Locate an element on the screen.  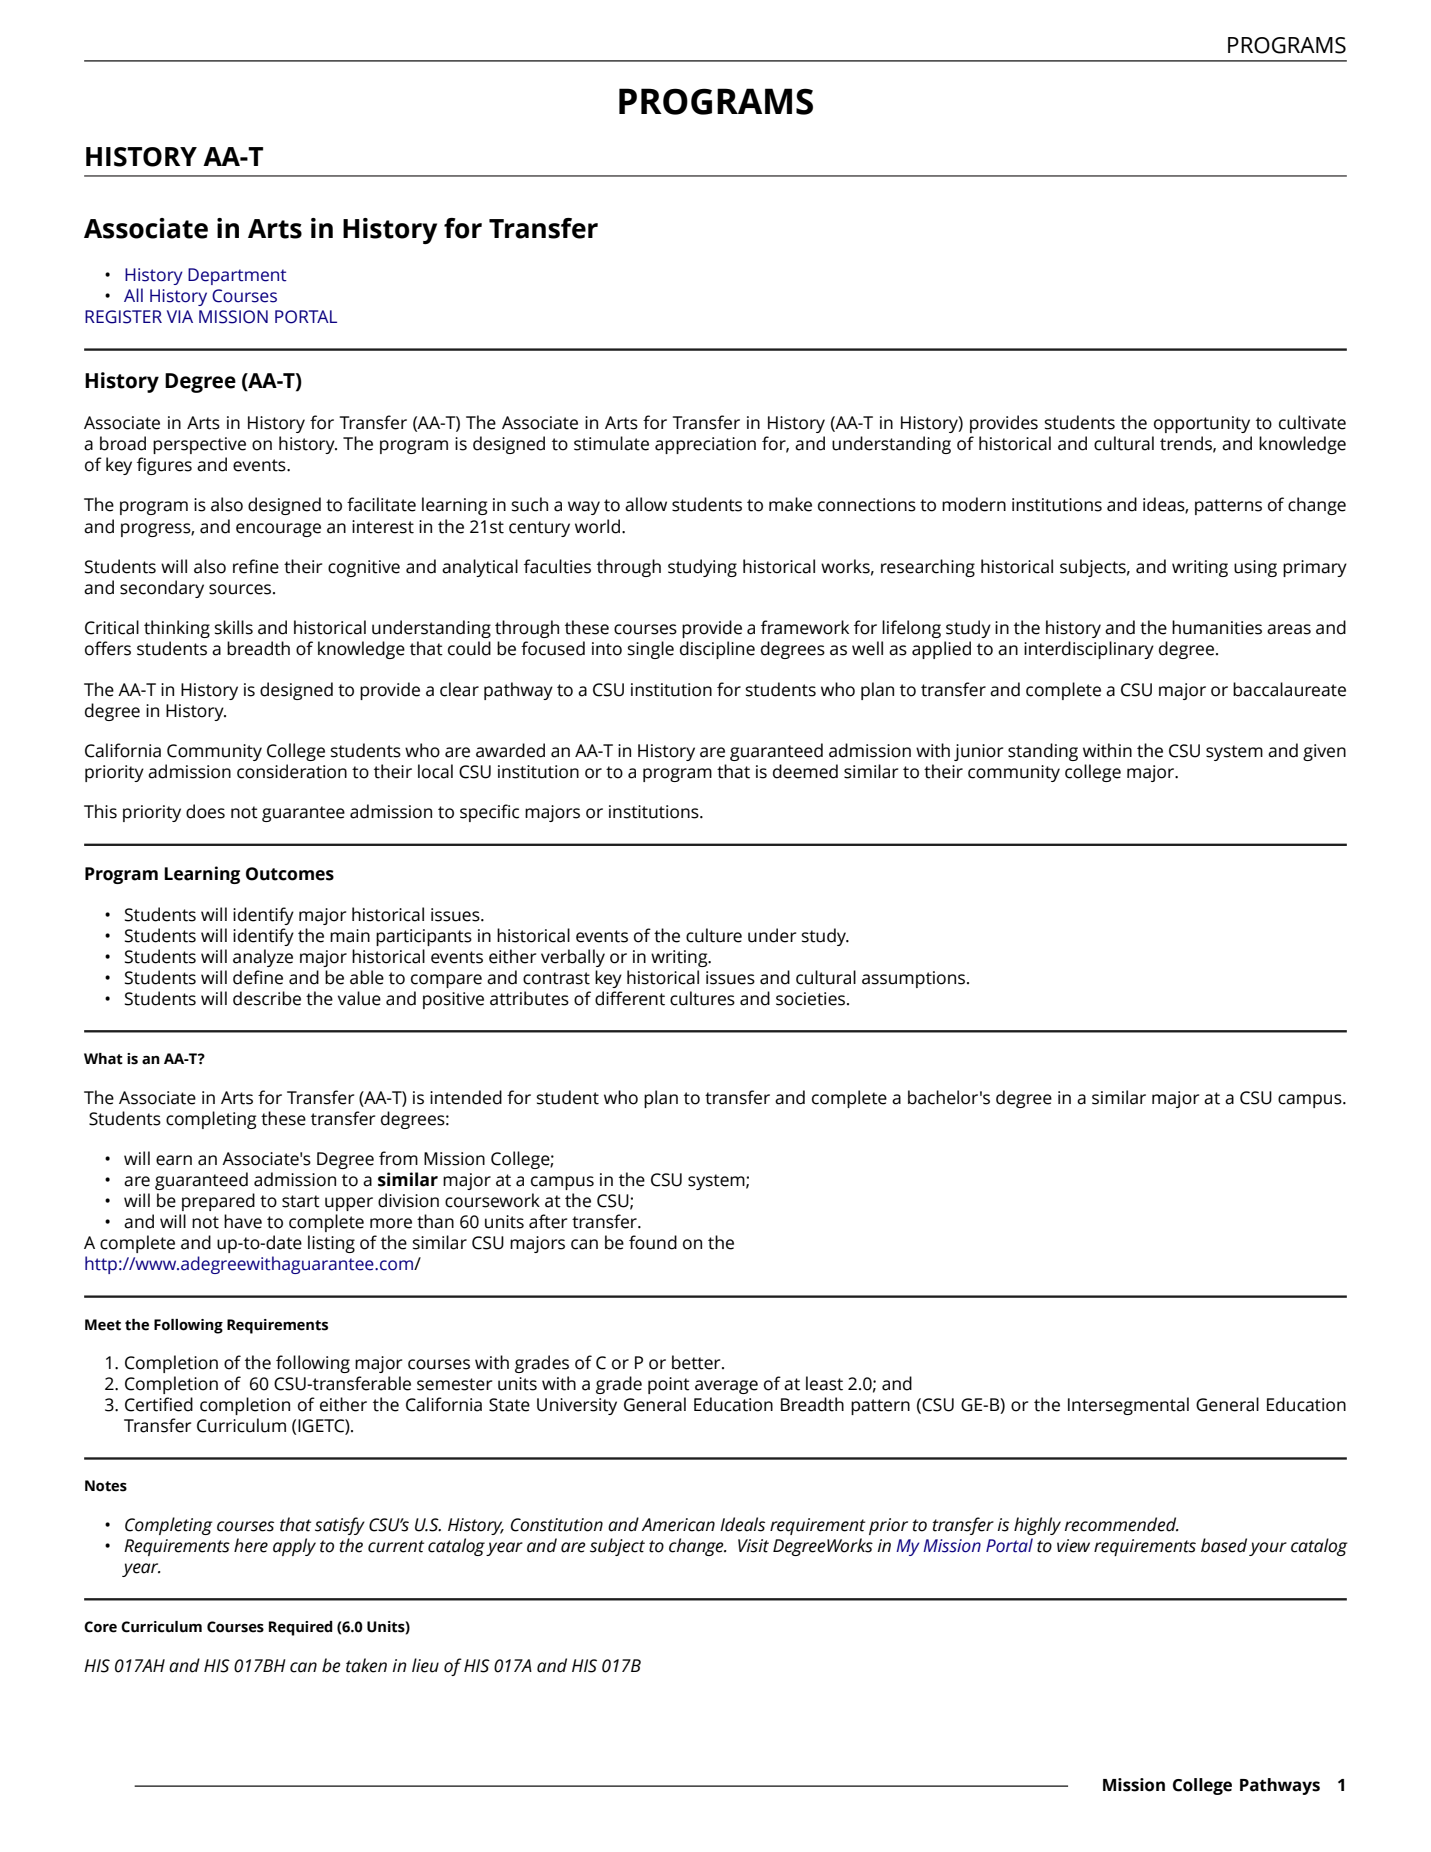
Visit is located at coordinates (753, 1546).
